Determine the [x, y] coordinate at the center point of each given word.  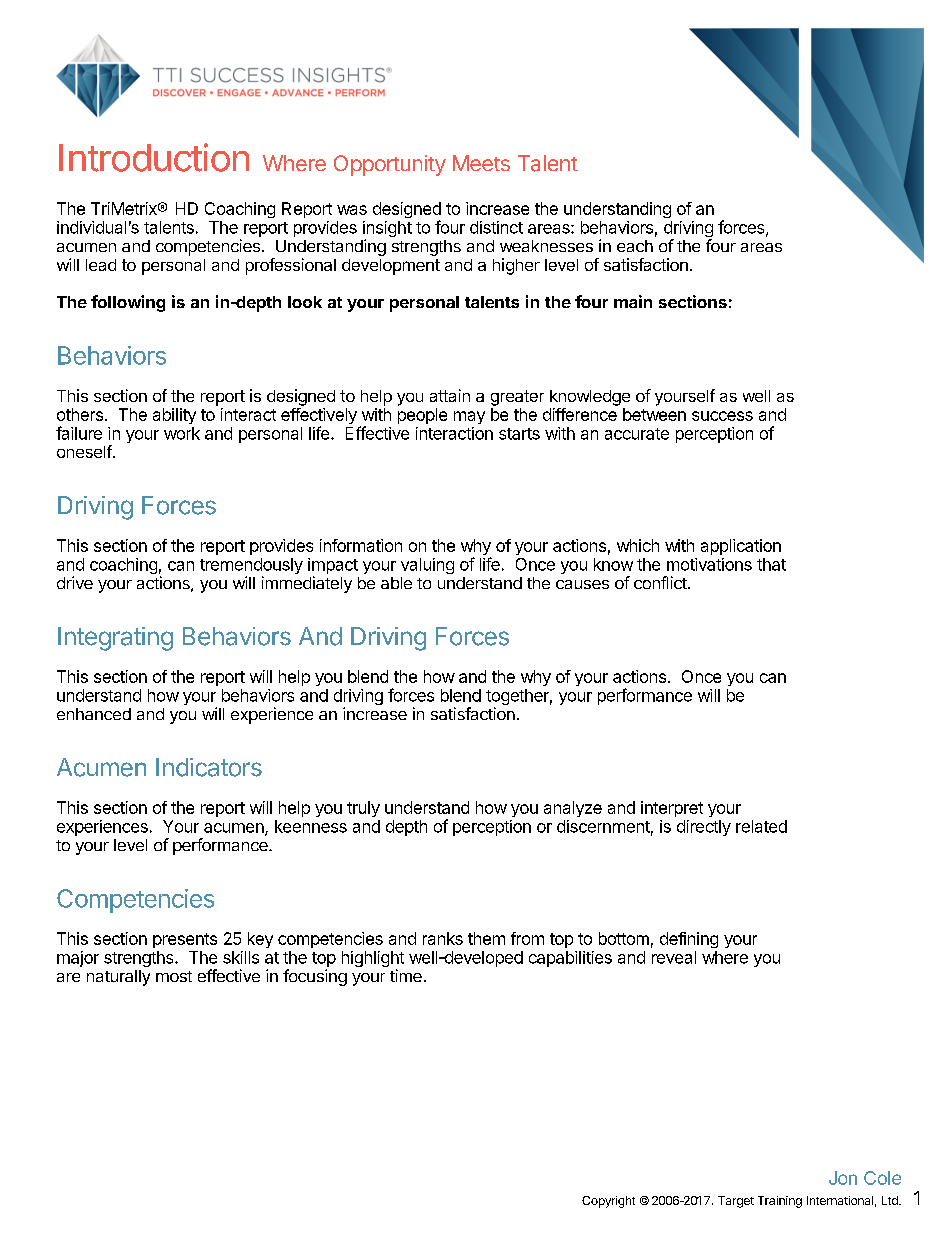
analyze [573, 809]
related [761, 826]
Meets [481, 163]
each [635, 246]
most [174, 976]
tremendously [251, 567]
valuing [427, 566]
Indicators [209, 767]
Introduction [154, 157]
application [741, 547]
